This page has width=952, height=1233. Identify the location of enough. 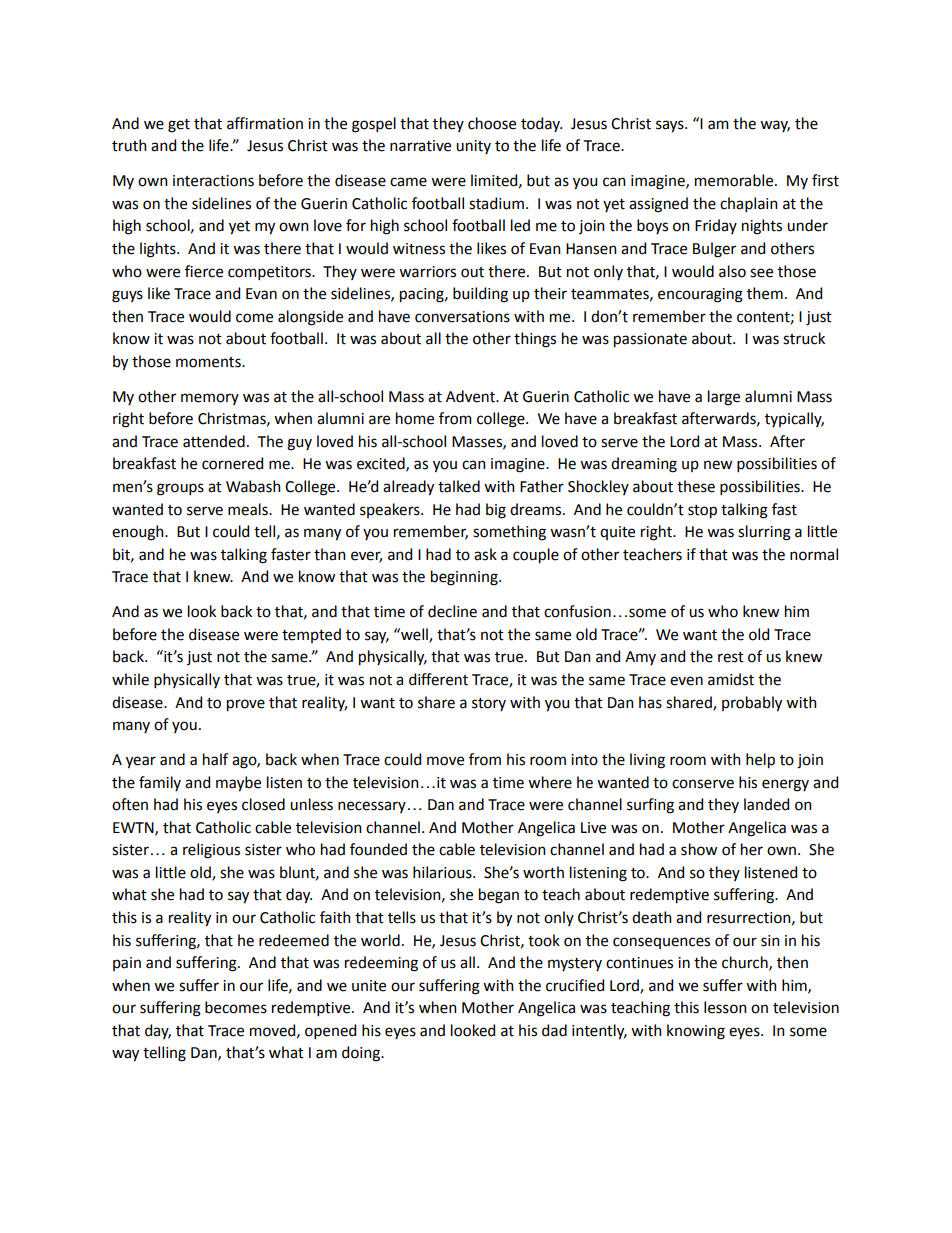
(139, 533).
